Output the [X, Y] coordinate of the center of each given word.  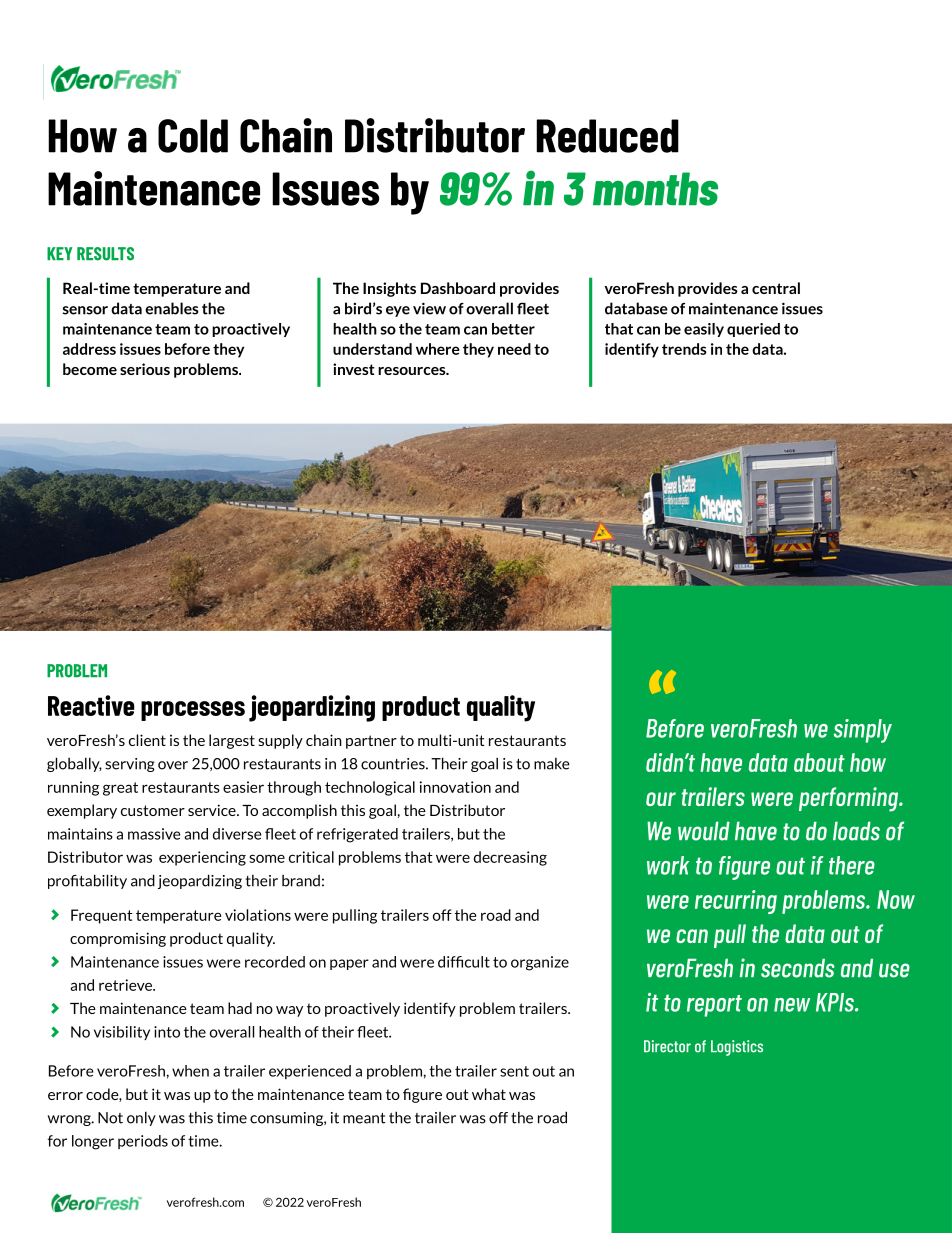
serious [145, 369]
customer [153, 810]
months [655, 189]
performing [850, 799]
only [141, 1118]
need [514, 349]
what [489, 1094]
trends [684, 349]
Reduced [607, 136]
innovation [455, 787]
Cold [193, 136]
